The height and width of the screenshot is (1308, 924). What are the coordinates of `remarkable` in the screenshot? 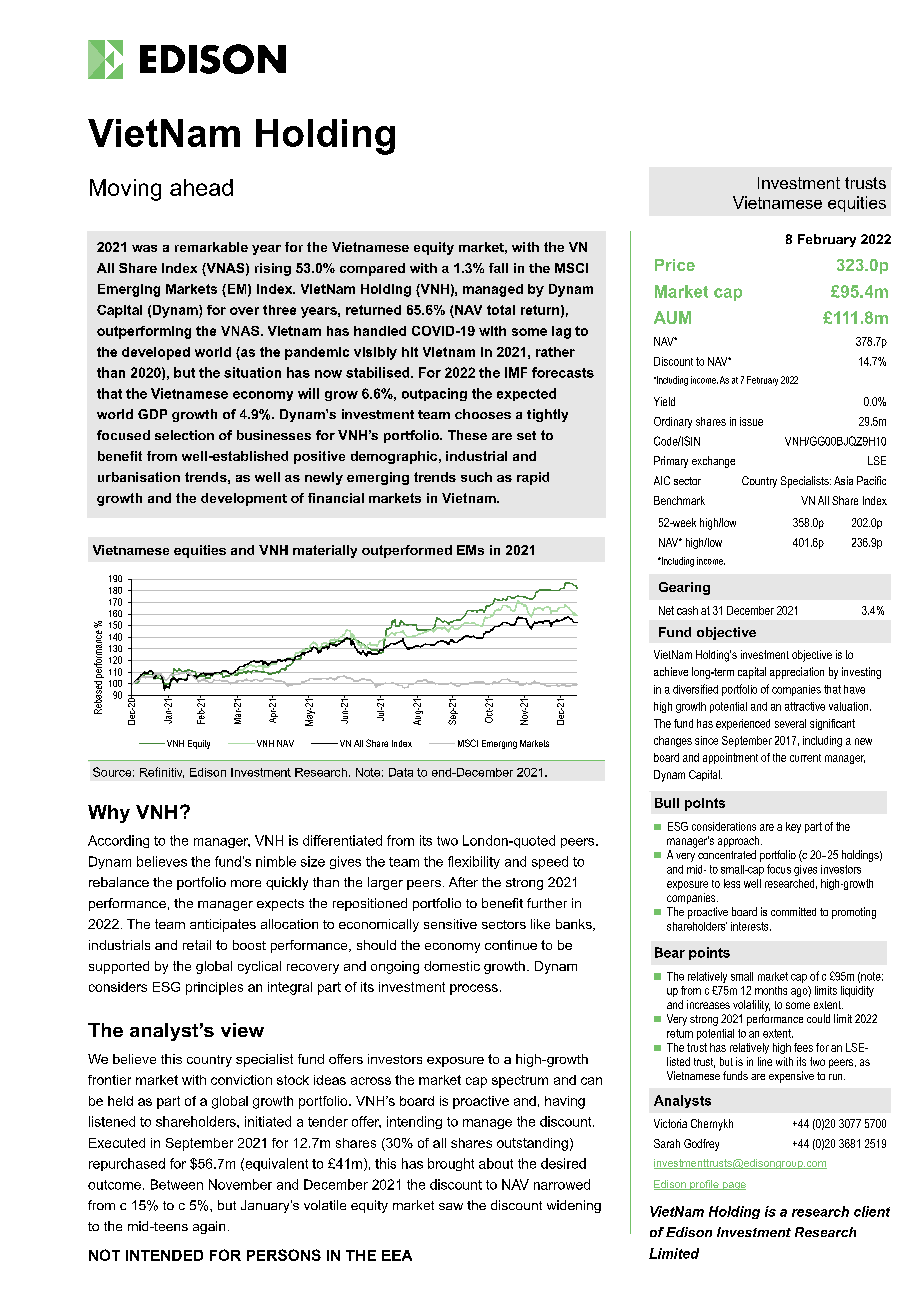 It's located at (211, 247).
